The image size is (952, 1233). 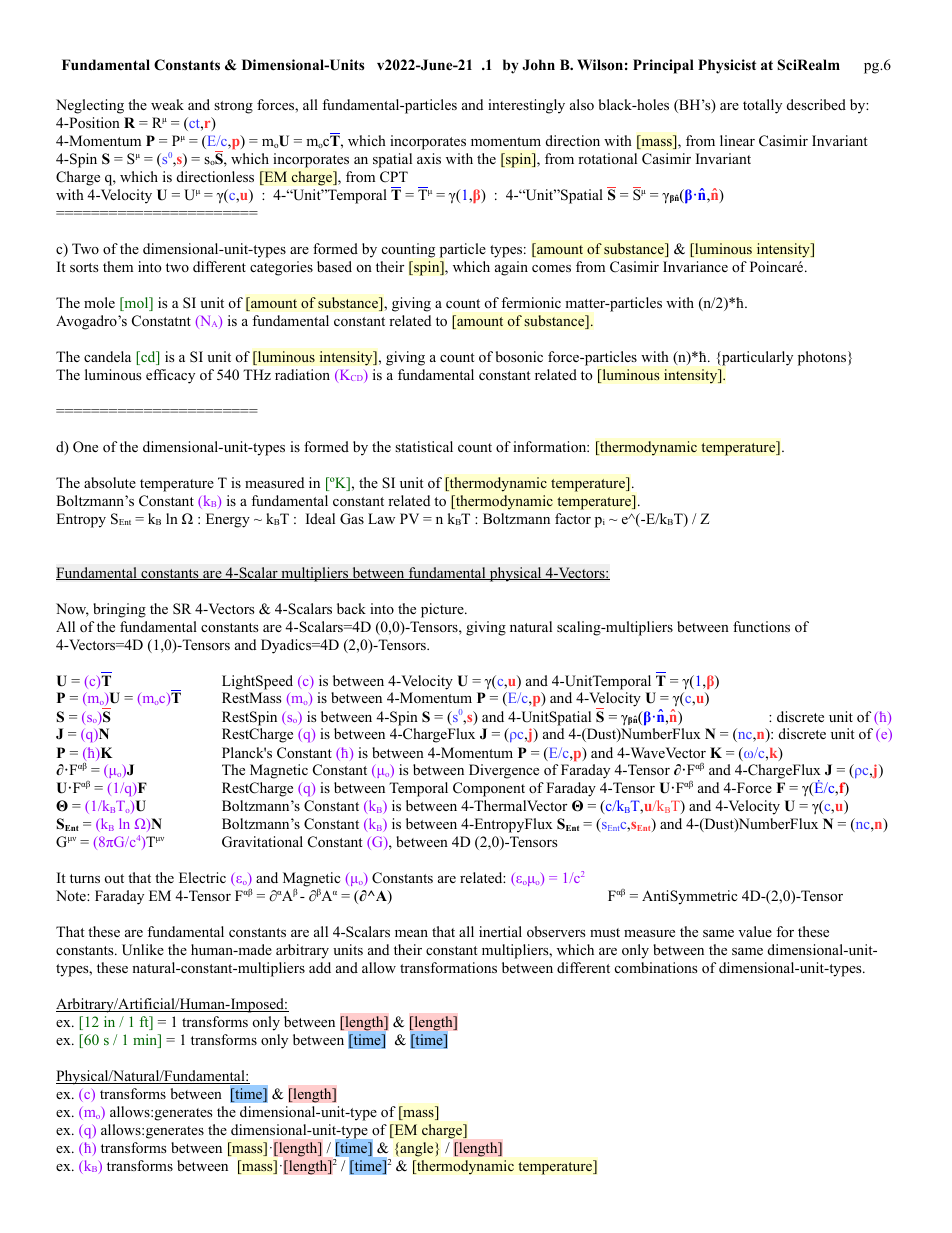 What do you see at coordinates (526, 106) in the document?
I see `interestingly` at bounding box center [526, 106].
